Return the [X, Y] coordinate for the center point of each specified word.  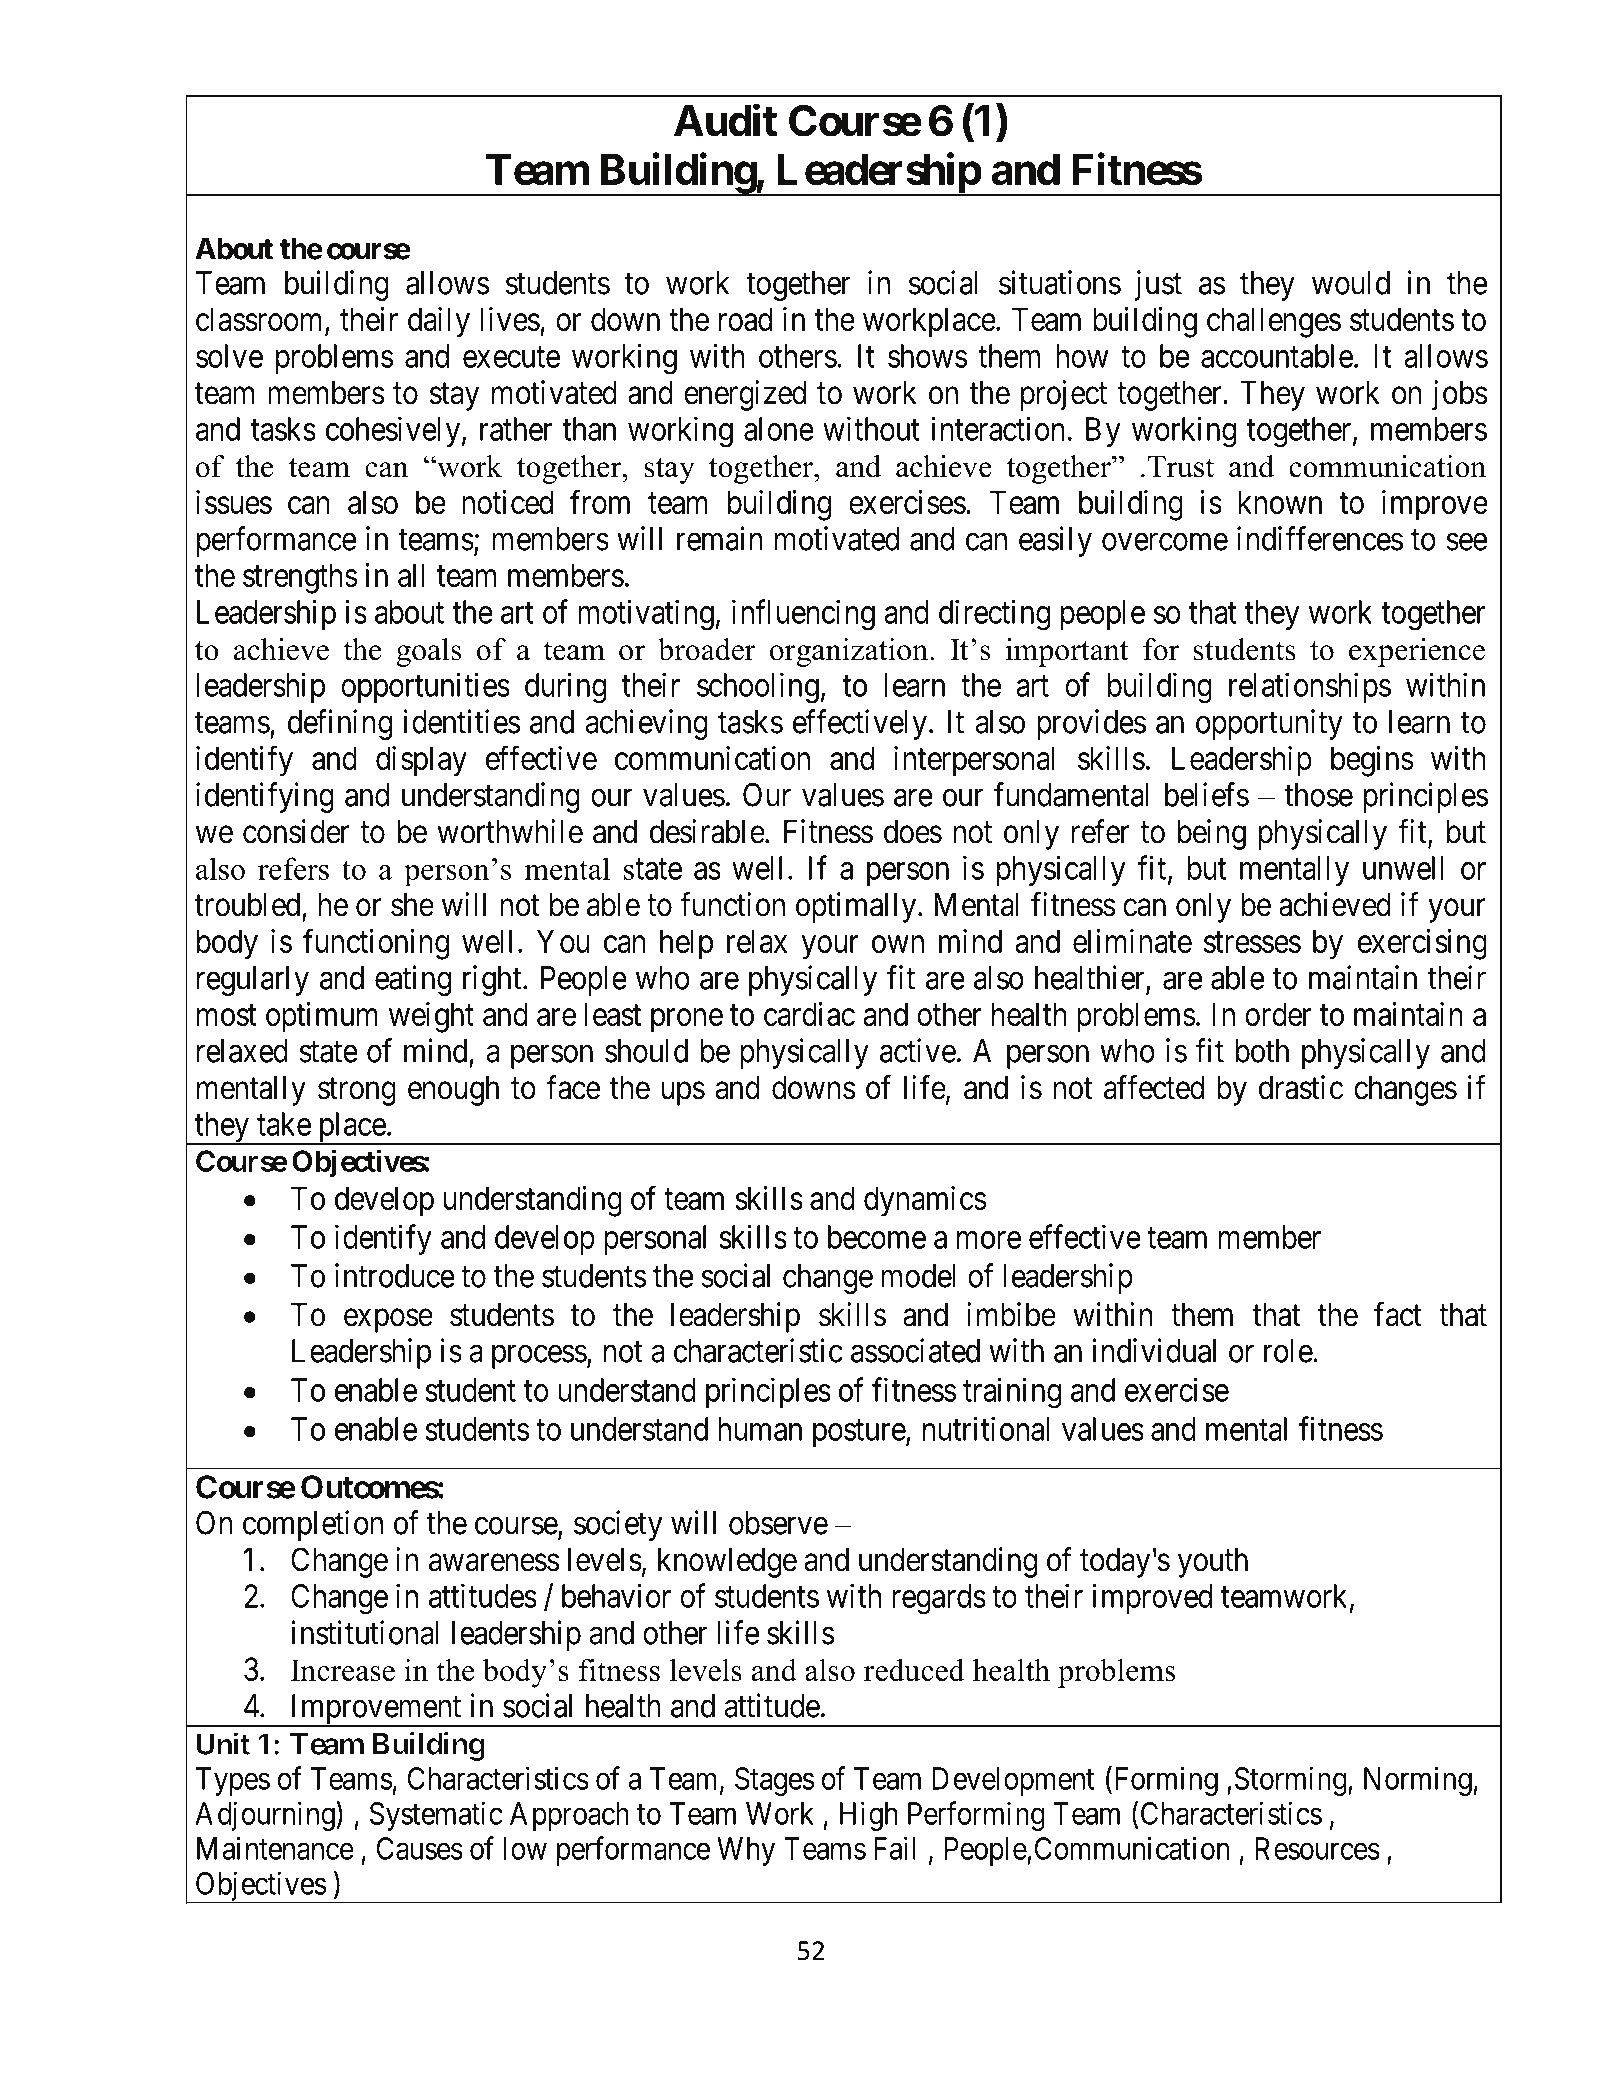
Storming [1292, 1781]
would [1351, 283]
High [868, 1816]
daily [439, 322]
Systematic [436, 1816]
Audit [725, 120]
